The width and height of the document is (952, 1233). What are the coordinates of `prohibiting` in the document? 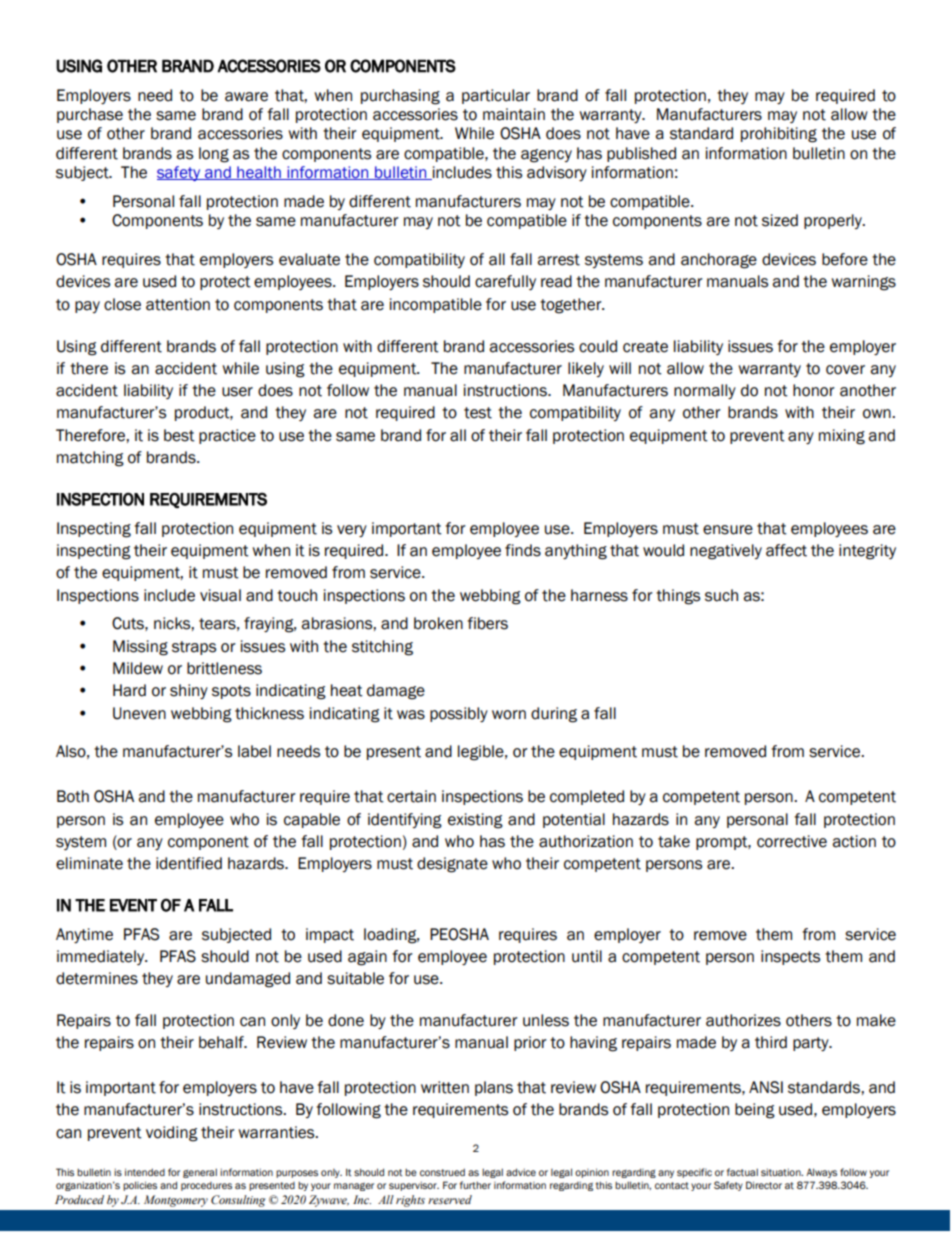 It's located at (779, 135).
